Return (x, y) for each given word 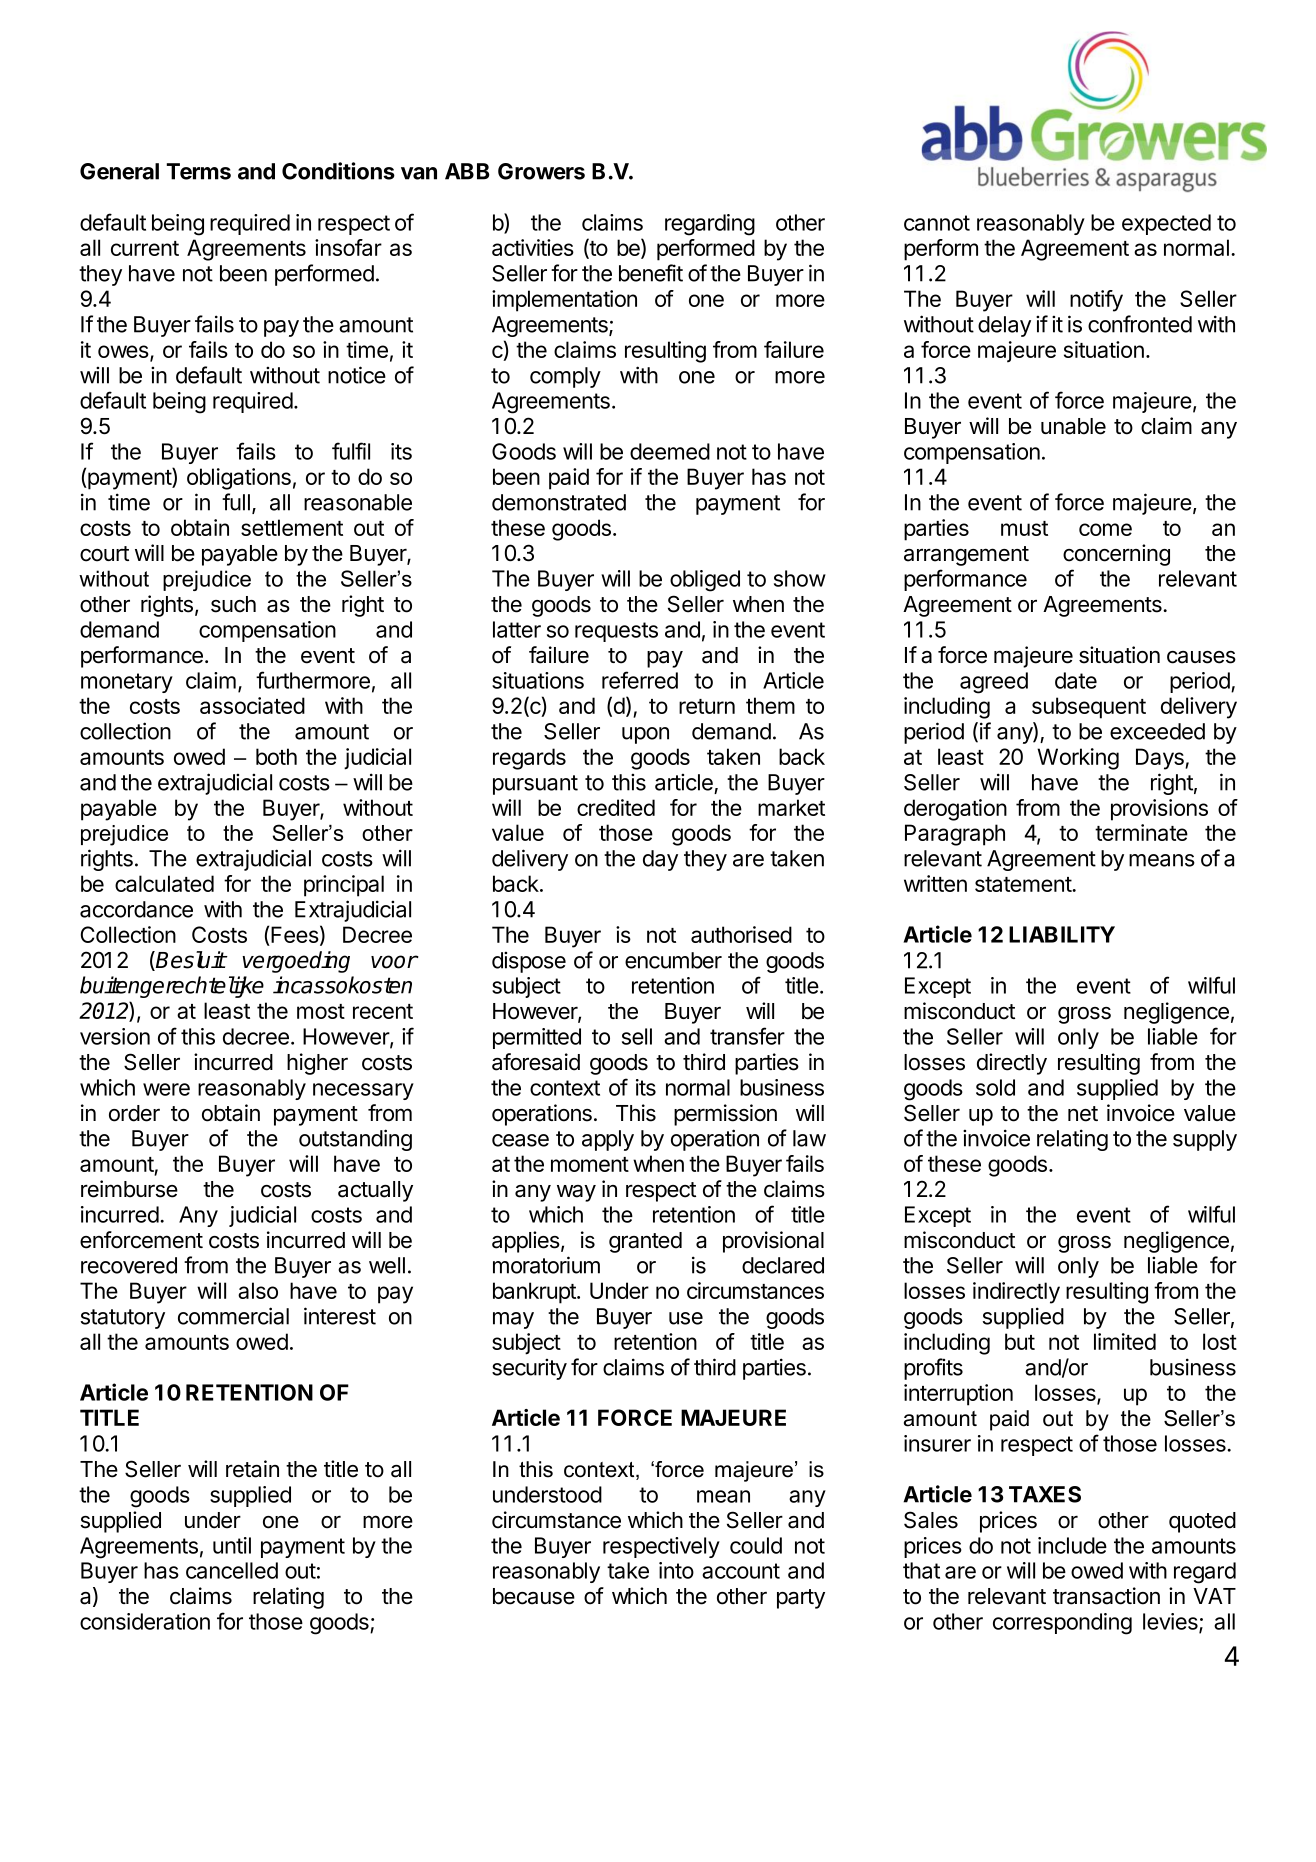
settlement (292, 527)
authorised (741, 934)
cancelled (232, 1570)
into (676, 1570)
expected (1166, 224)
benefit (651, 273)
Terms (198, 171)
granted (645, 1242)
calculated (164, 883)
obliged (705, 581)
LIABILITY (1062, 934)
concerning (1116, 555)
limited (1125, 1341)
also (258, 1290)
